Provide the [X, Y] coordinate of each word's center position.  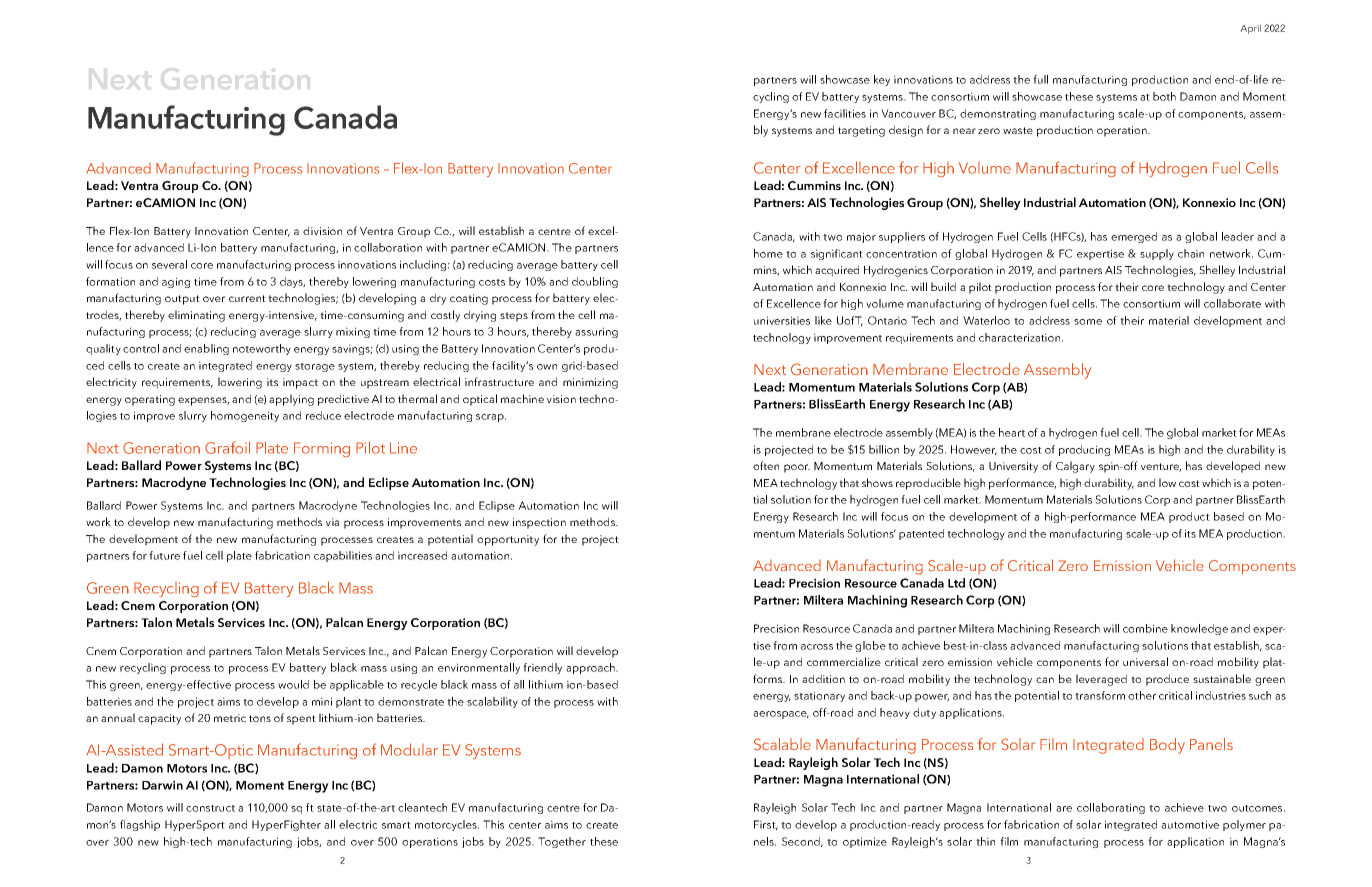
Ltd [956, 583]
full [1040, 79]
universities [782, 320]
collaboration [388, 247]
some [1088, 322]
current [247, 298]
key [882, 80]
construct [210, 808]
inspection [539, 523]
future [164, 555]
